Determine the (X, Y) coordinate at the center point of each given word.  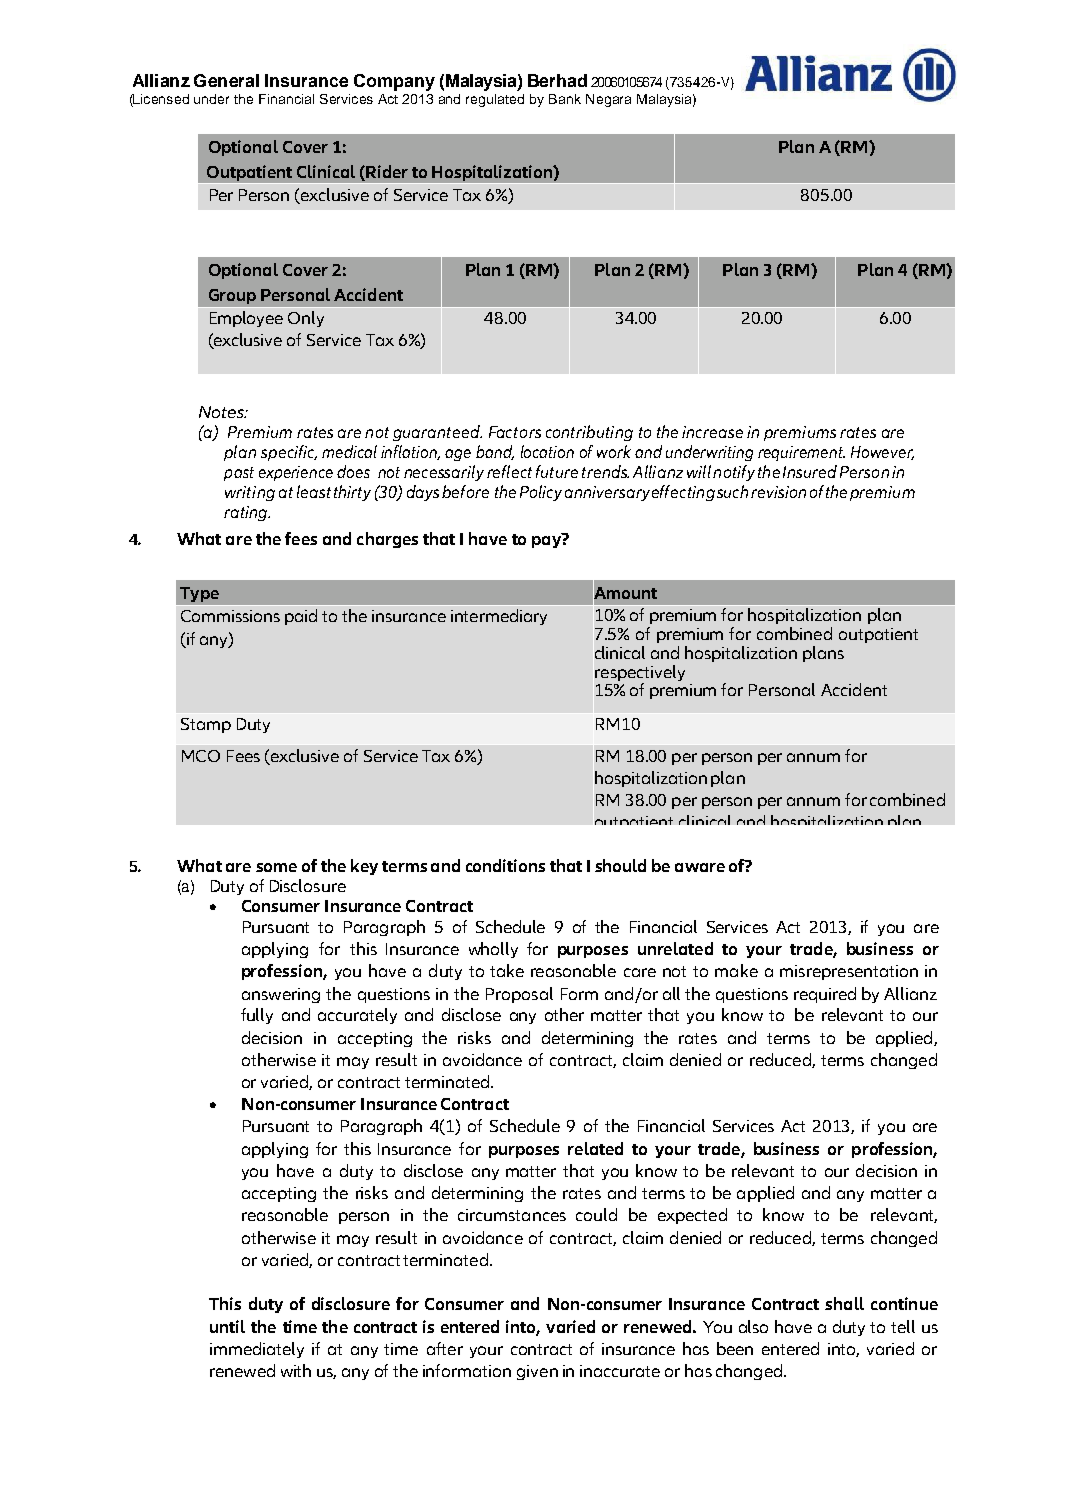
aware (700, 867)
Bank (565, 99)
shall (844, 1303)
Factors (515, 432)
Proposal (519, 995)
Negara (608, 100)
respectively (640, 673)
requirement (801, 453)
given (537, 1372)
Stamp (206, 725)
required (825, 995)
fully (257, 1016)
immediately (257, 1350)
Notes (222, 412)
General (226, 80)
